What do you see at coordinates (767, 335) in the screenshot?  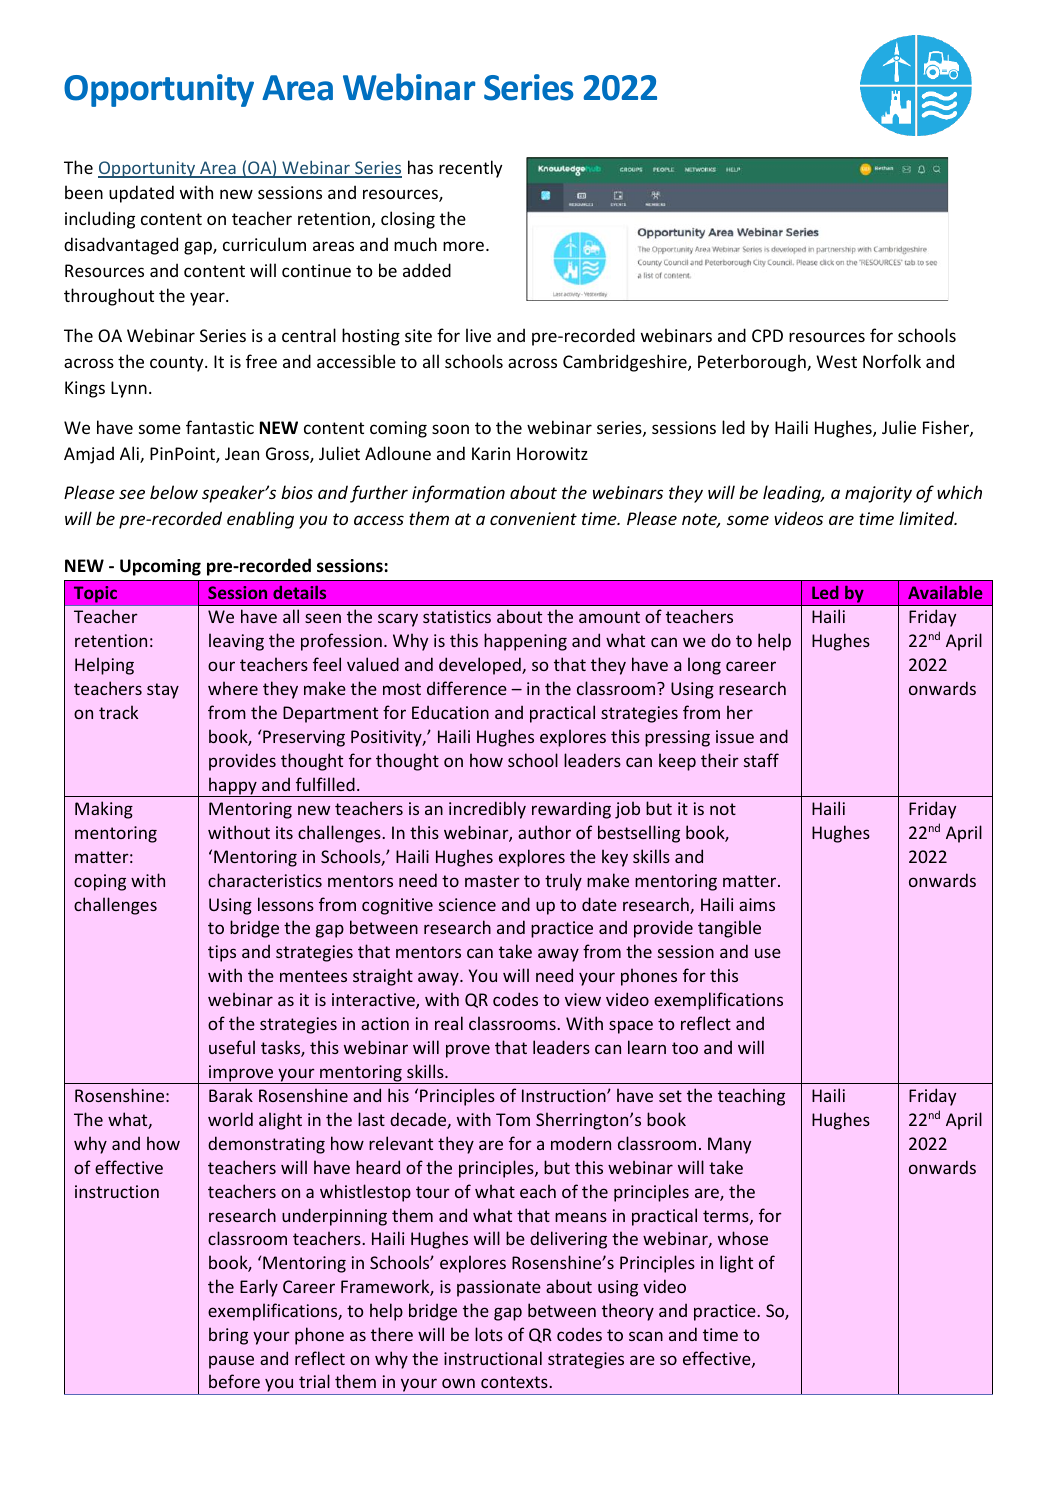 I see `CPD` at bounding box center [767, 335].
